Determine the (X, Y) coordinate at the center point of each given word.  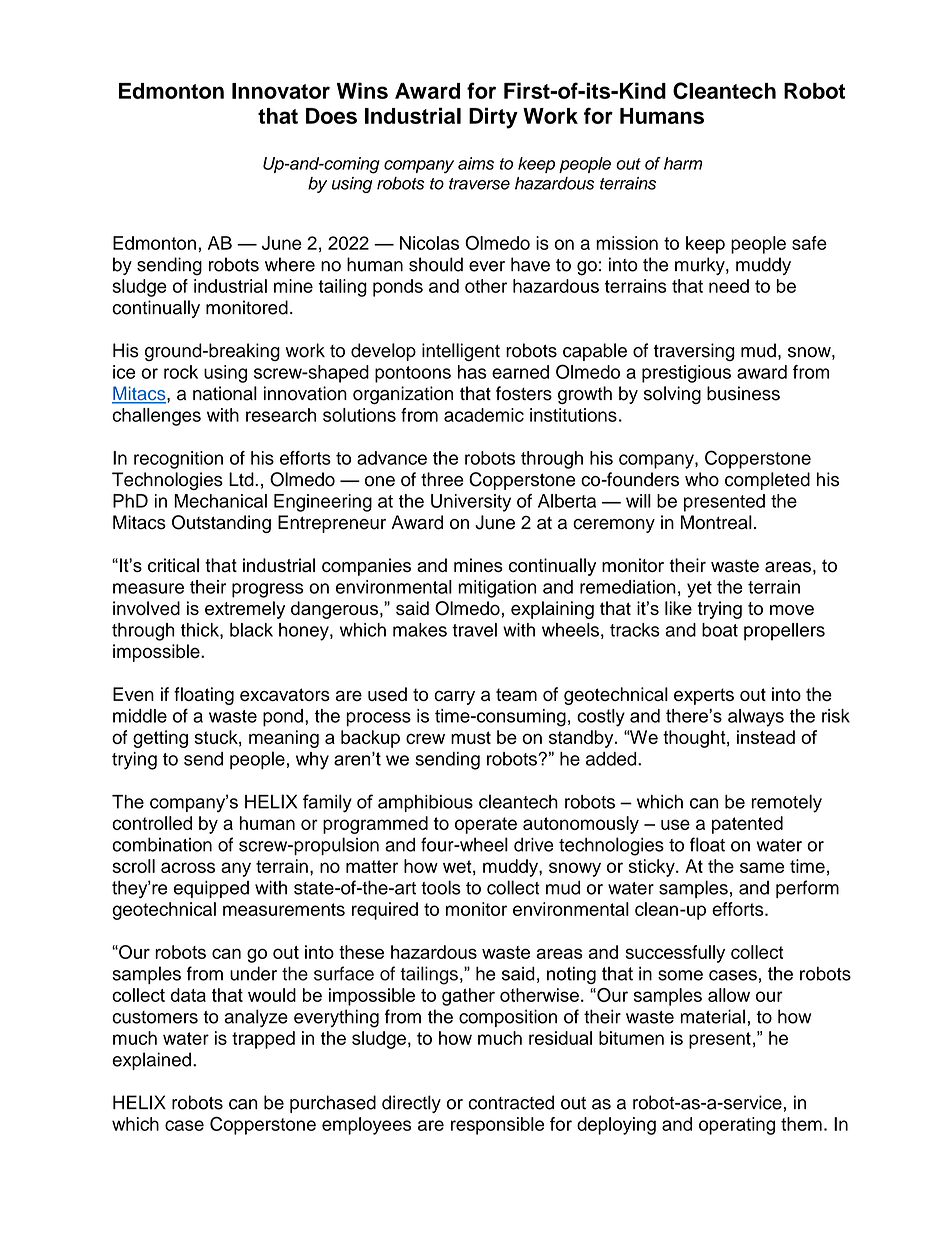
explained (151, 1061)
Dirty (493, 118)
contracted (511, 1102)
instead (766, 737)
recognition (178, 460)
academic (484, 415)
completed (767, 481)
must (471, 737)
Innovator (281, 91)
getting (160, 739)
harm (683, 163)
